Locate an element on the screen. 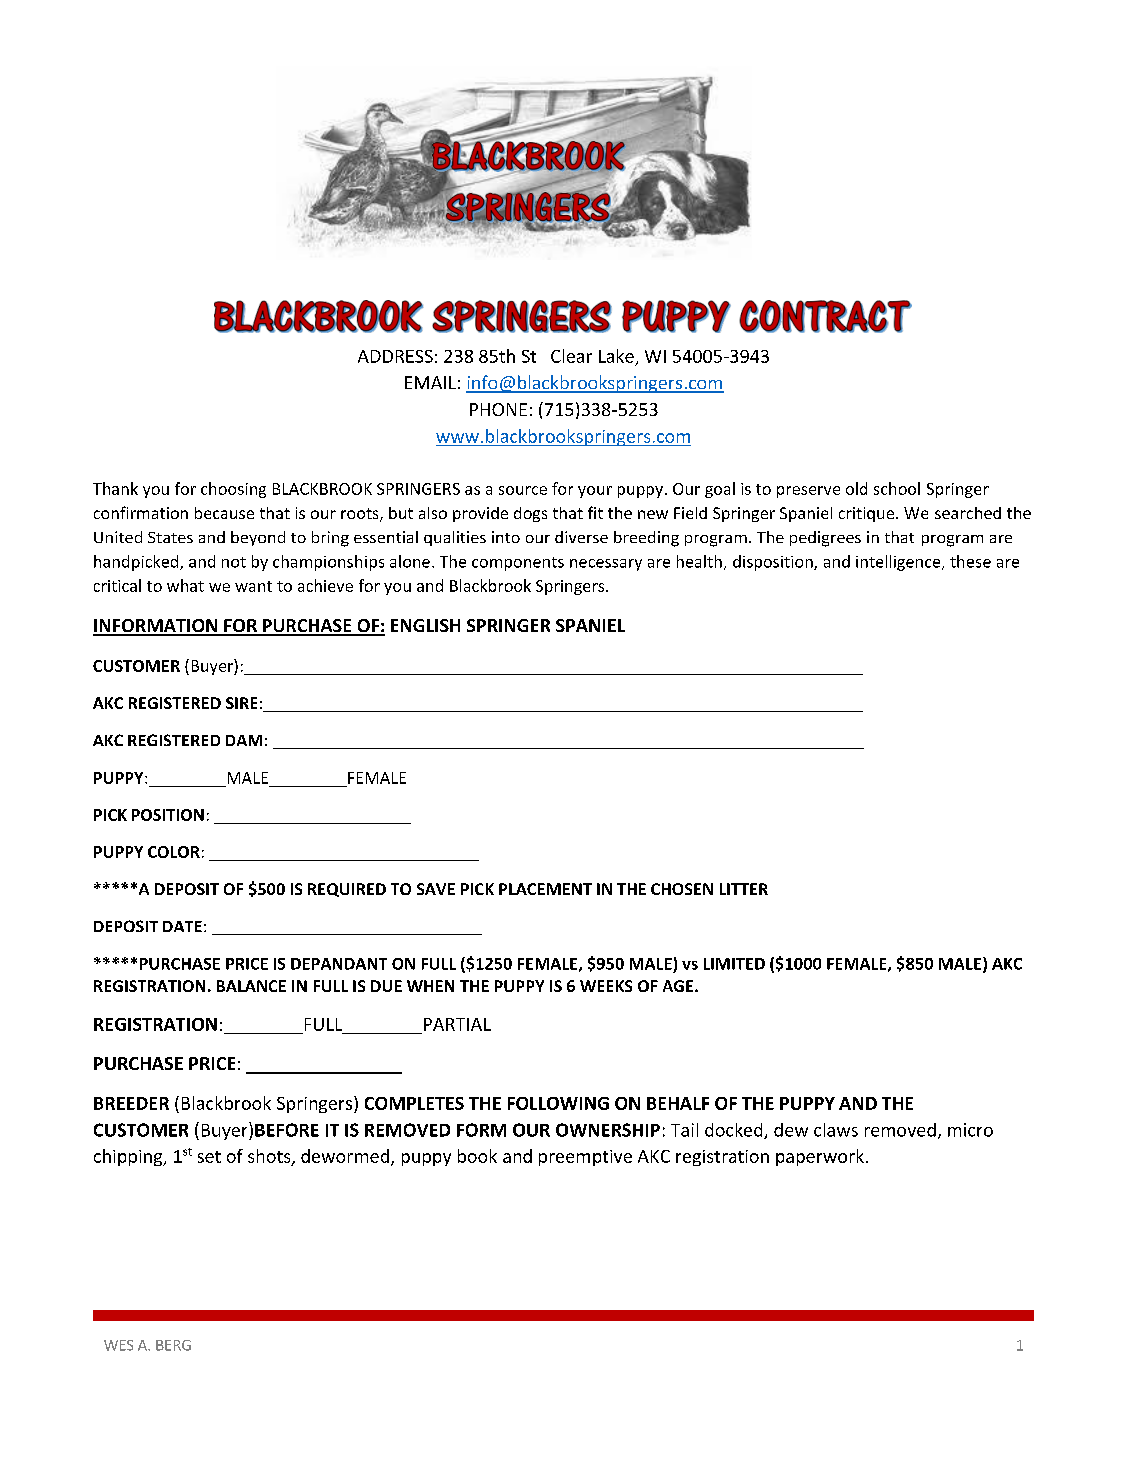 Image resolution: width=1127 pixels, height=1458 pixels. PLACEMENT is located at coordinates (545, 889).
